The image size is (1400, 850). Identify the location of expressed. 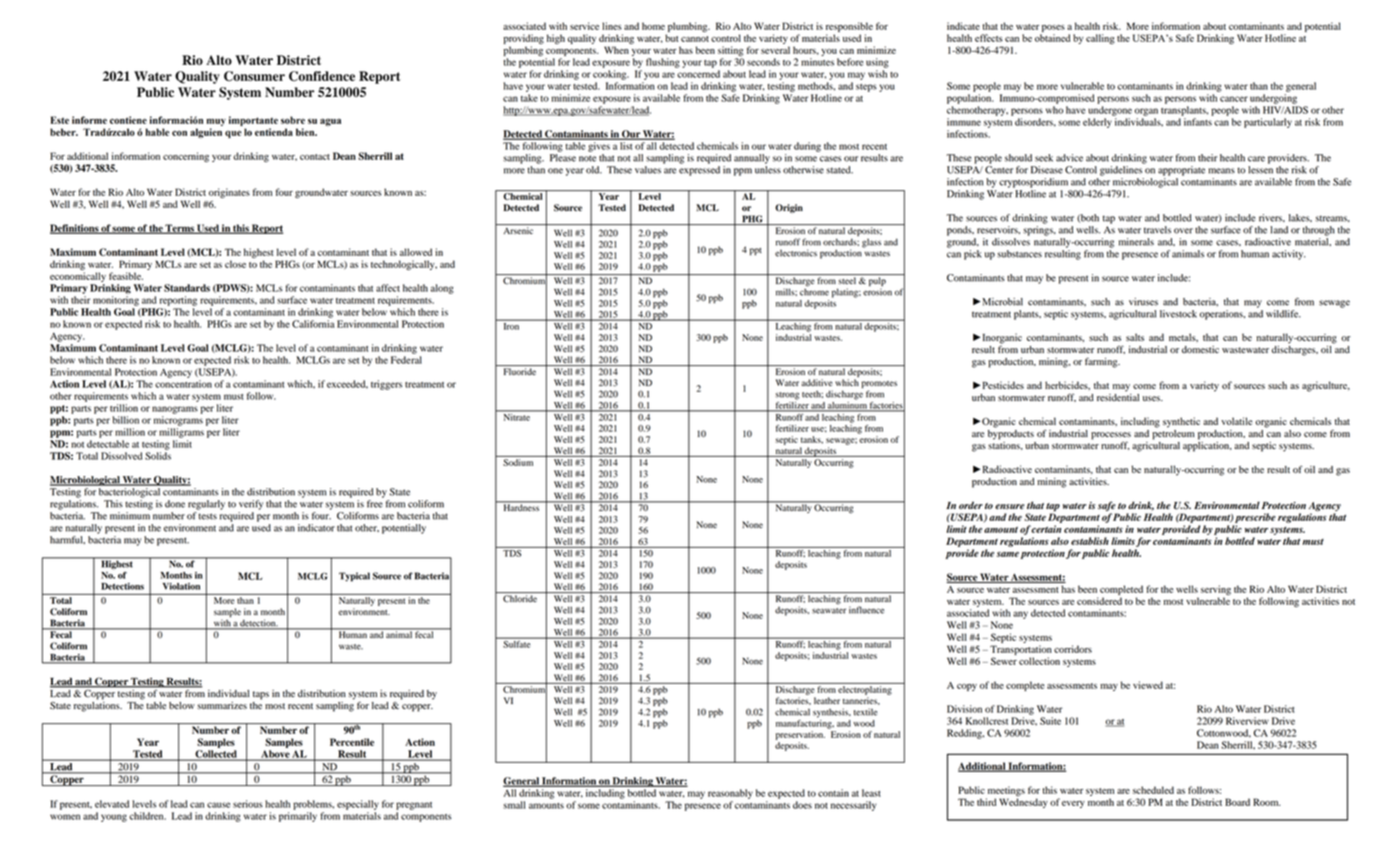
(699, 171).
